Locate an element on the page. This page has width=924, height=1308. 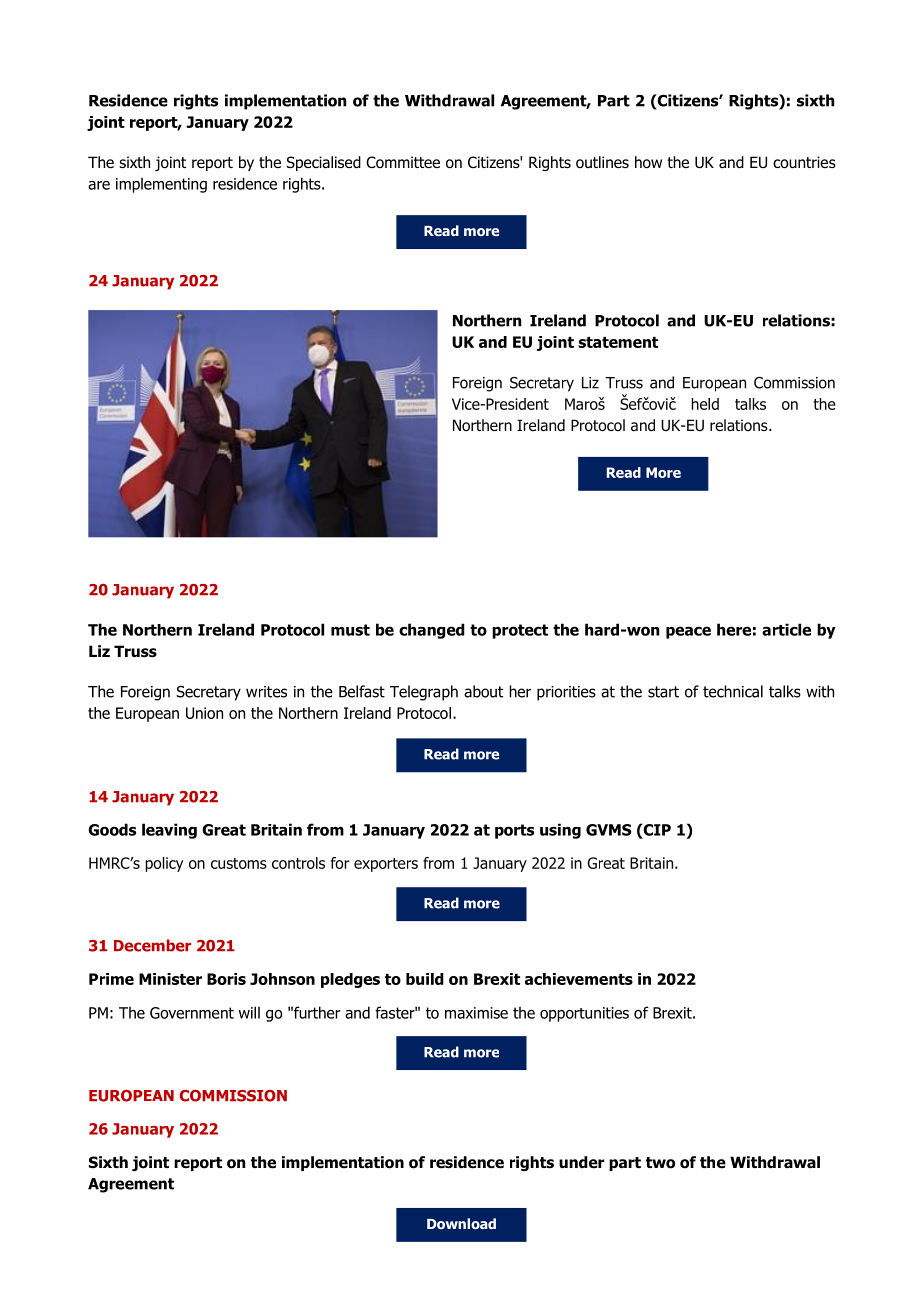
Government is located at coordinates (192, 1013).
